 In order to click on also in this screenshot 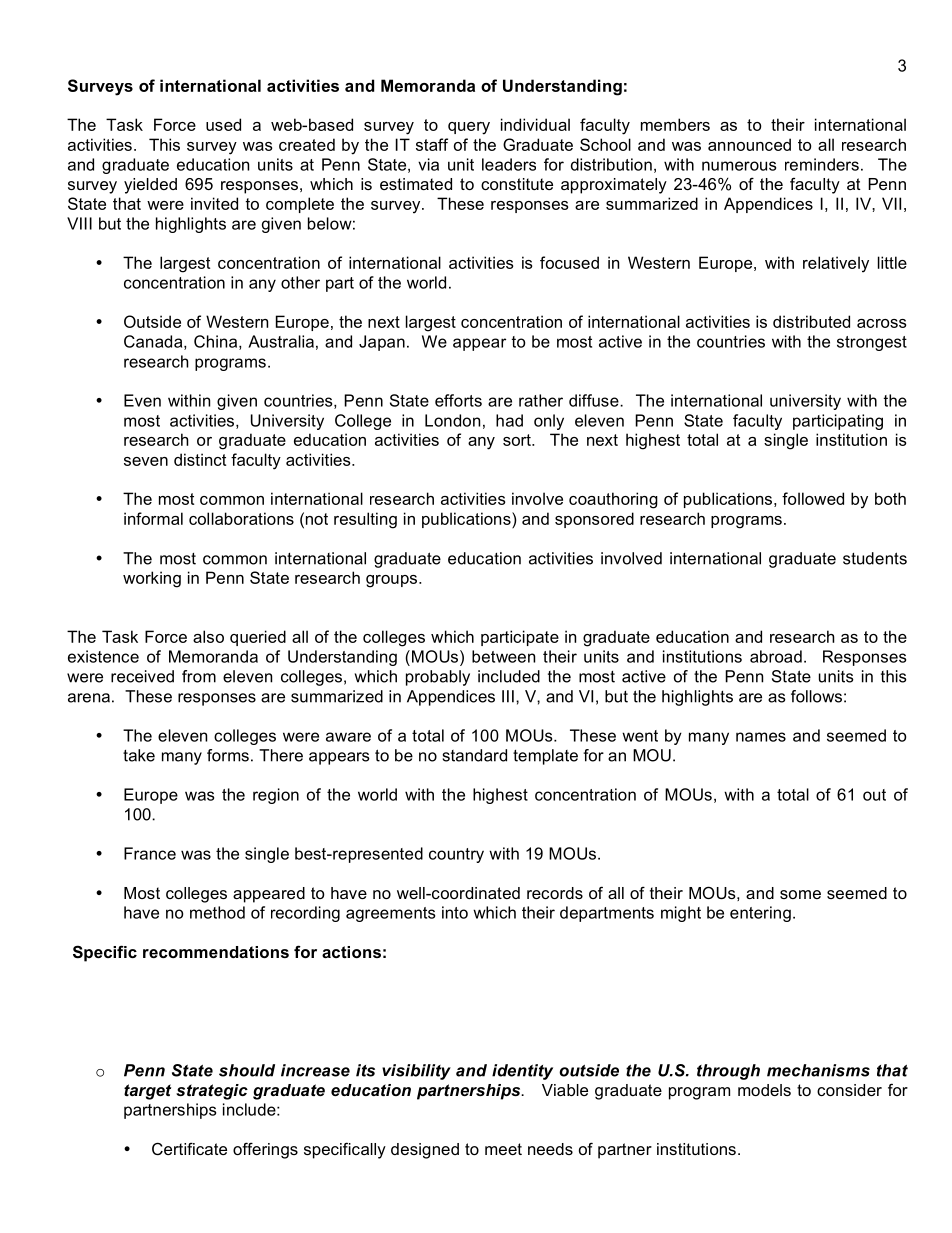, I will do `click(208, 636)`.
